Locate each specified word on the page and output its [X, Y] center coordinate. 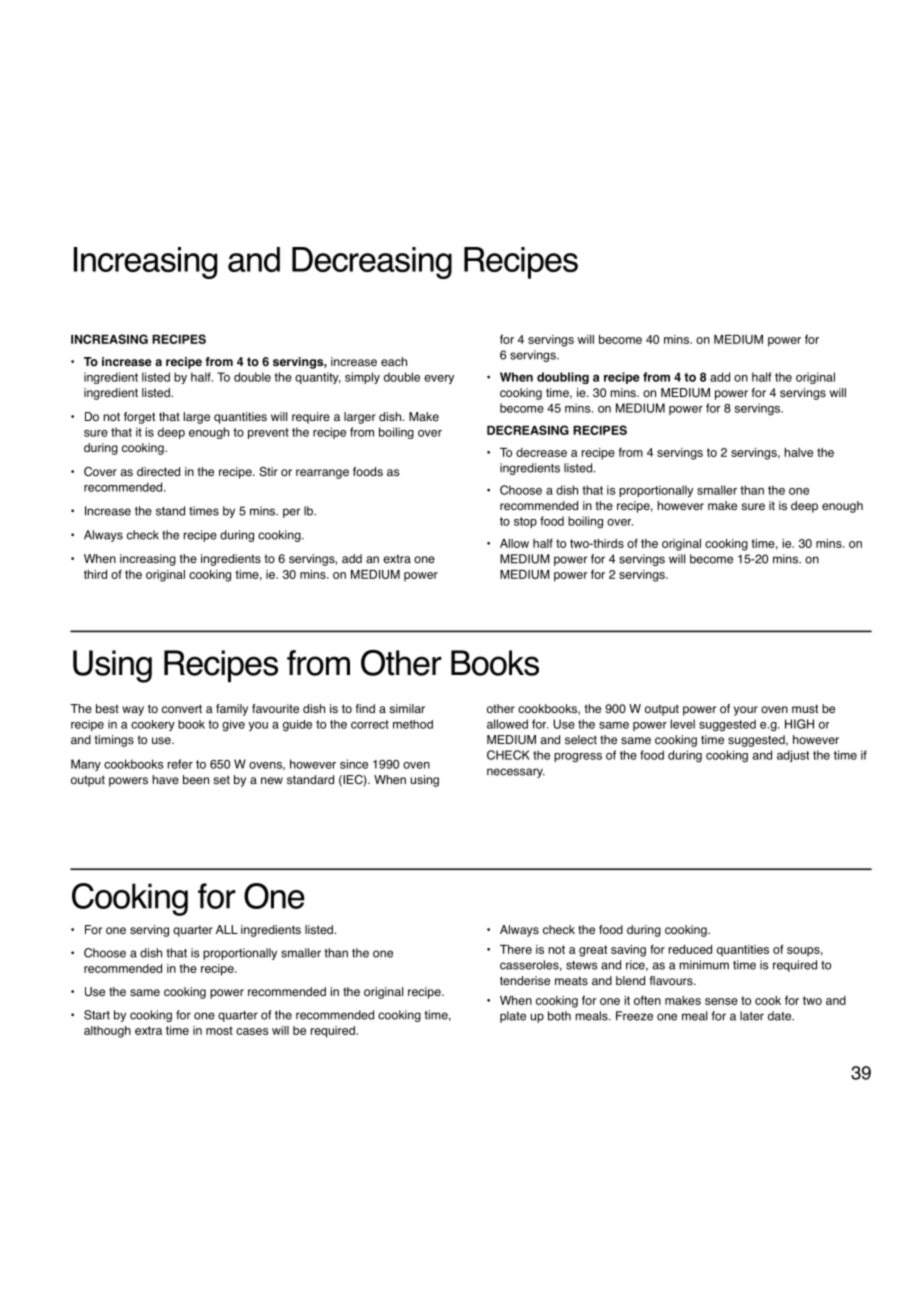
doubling [563, 378]
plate [513, 1017]
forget [139, 418]
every [439, 379]
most [219, 1030]
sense [721, 1001]
